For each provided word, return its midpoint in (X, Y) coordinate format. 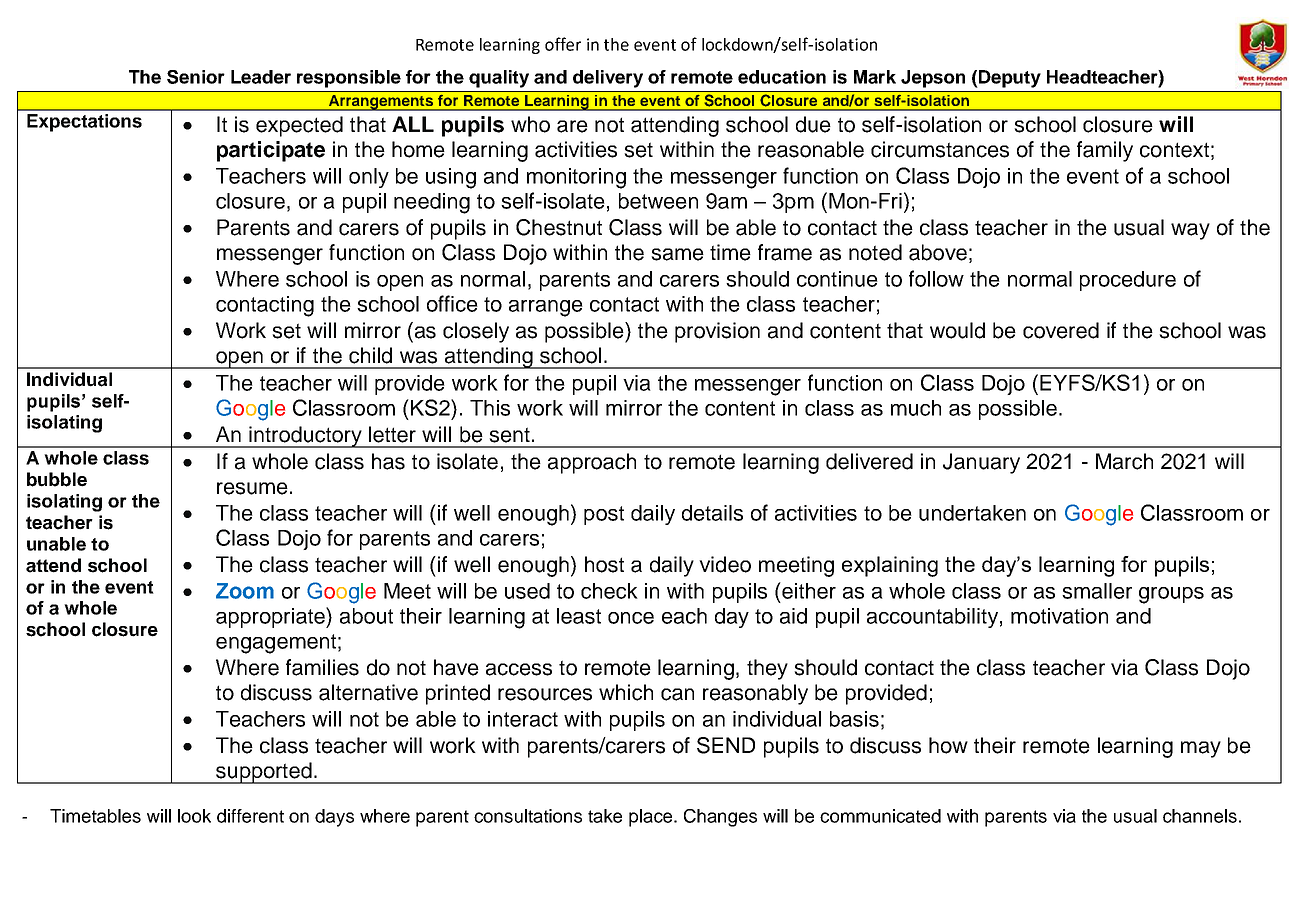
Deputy (1010, 79)
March (1124, 461)
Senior (196, 77)
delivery (608, 79)
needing (432, 203)
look (194, 816)
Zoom (245, 591)
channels (1200, 816)
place (652, 818)
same (677, 254)
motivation (1059, 616)
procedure (1128, 281)
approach (592, 463)
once (631, 618)
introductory (305, 437)
